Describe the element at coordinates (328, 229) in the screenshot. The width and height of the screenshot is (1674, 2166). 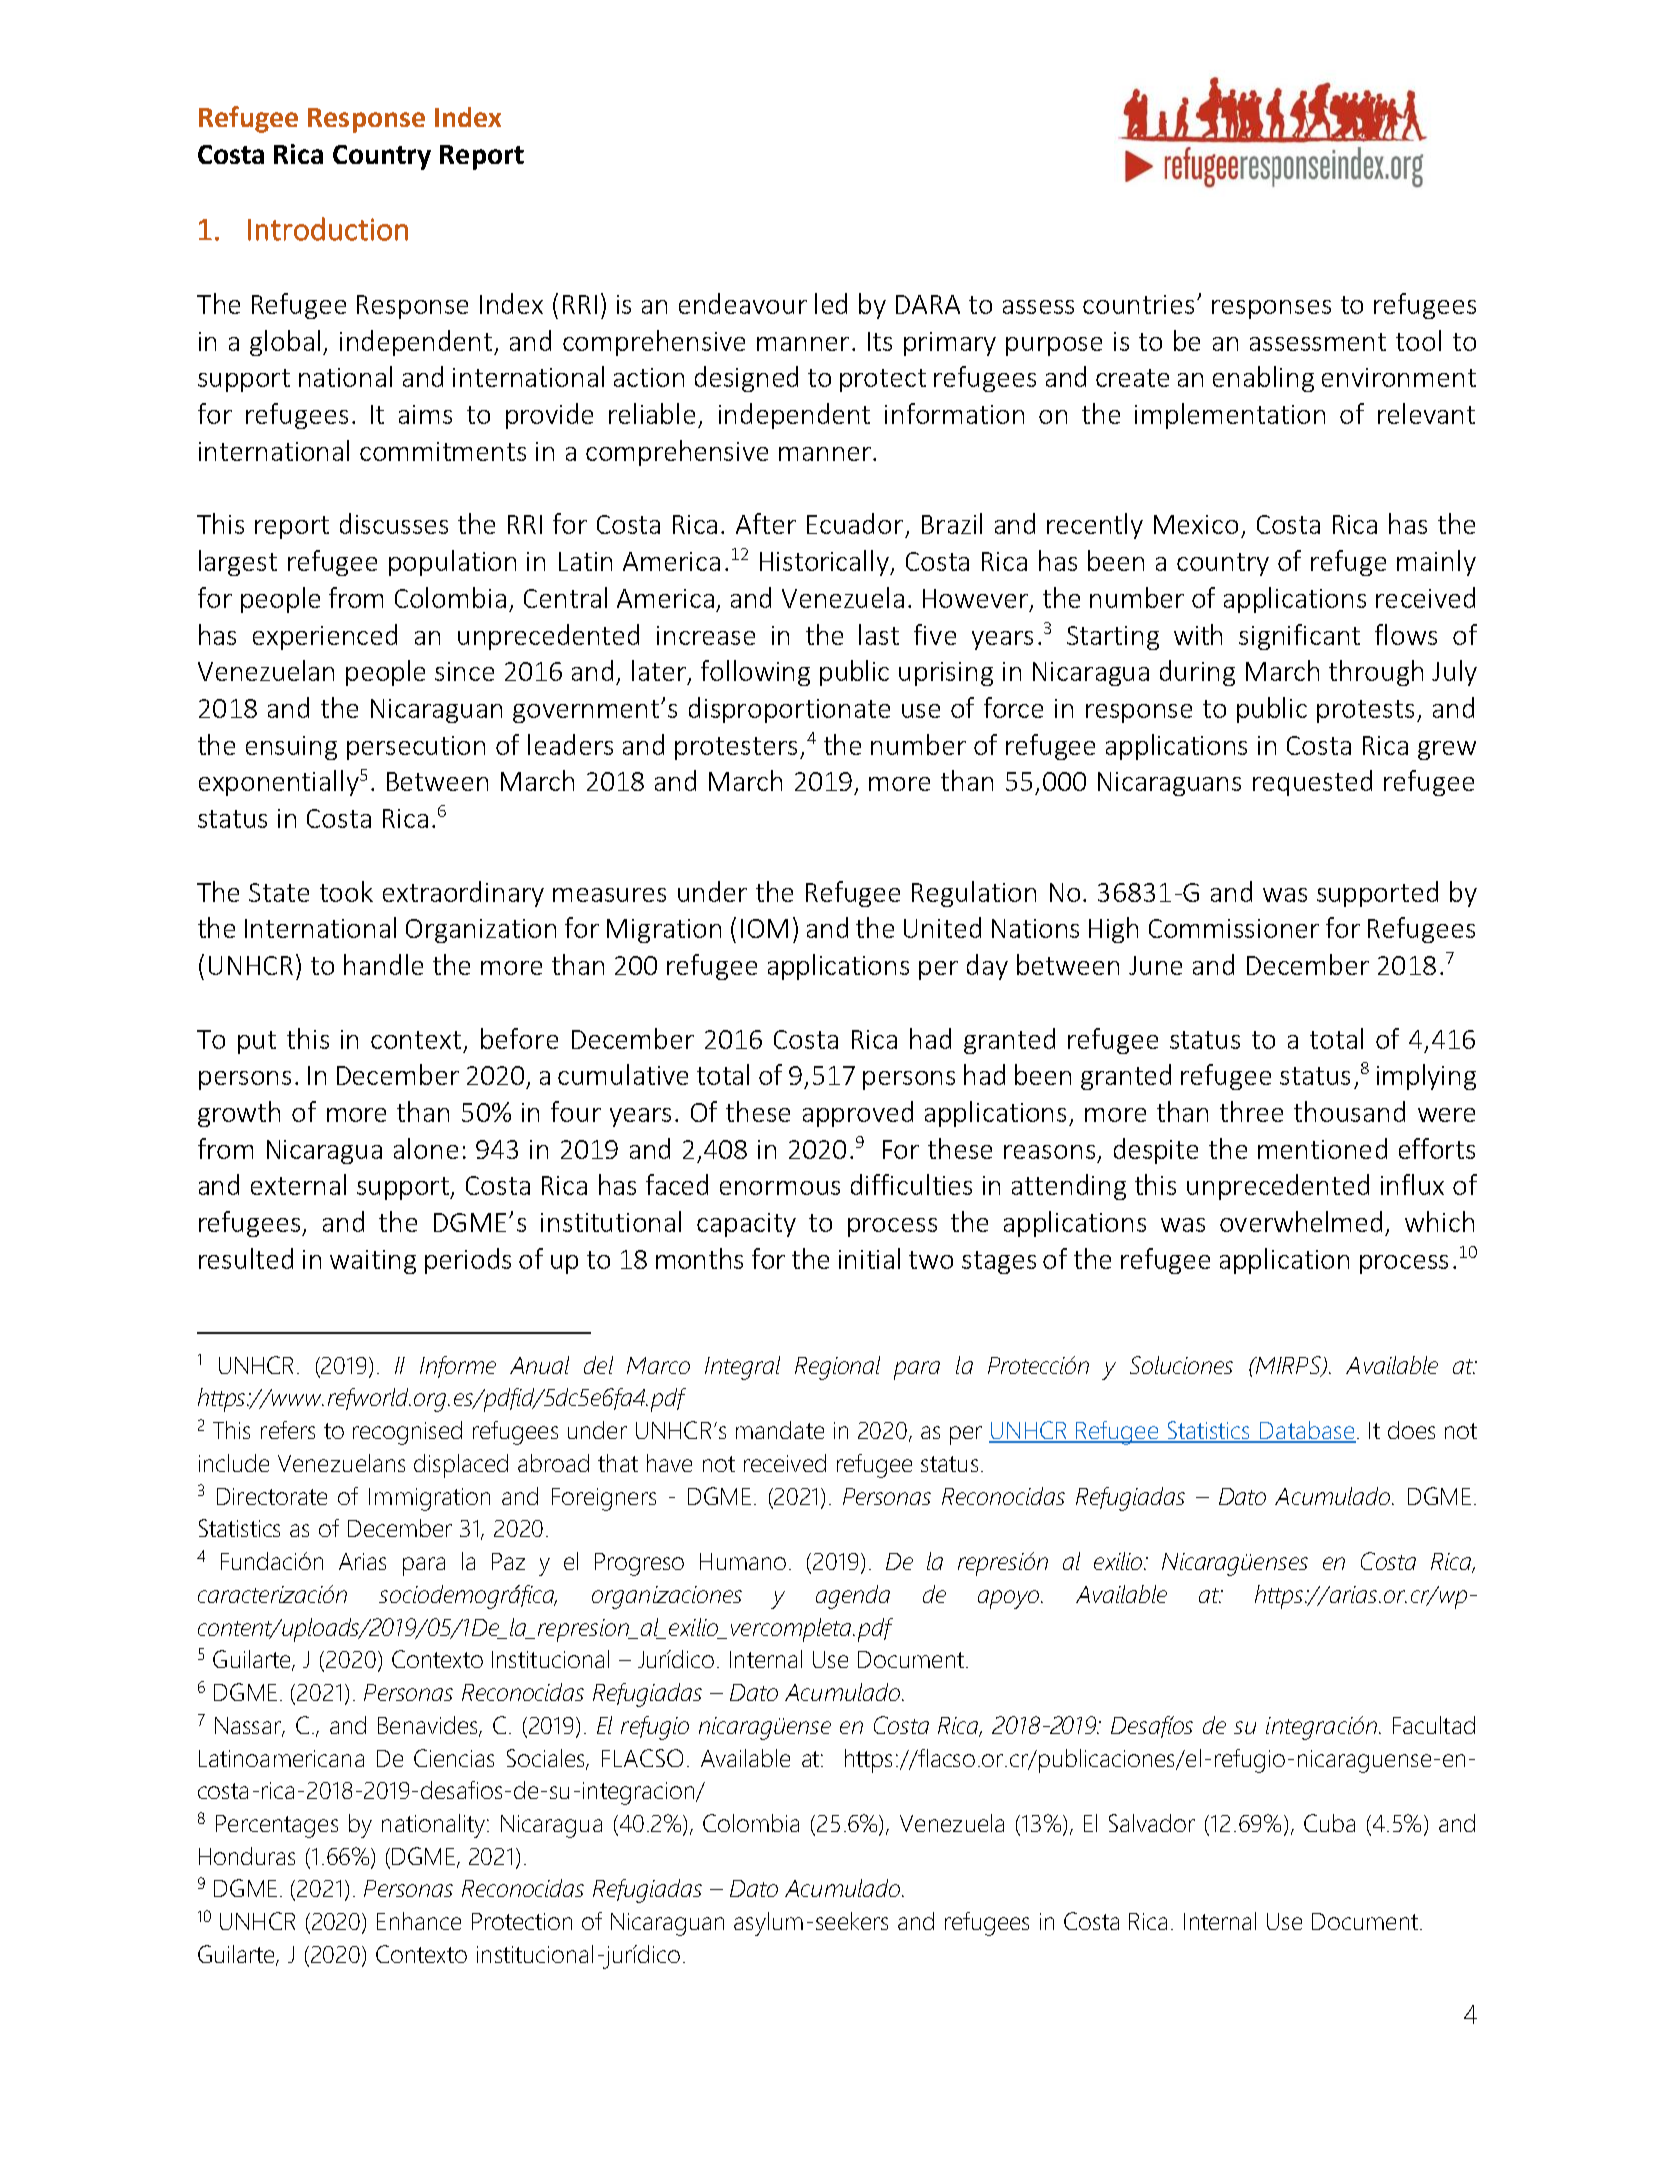
I see `Introduction` at that location.
